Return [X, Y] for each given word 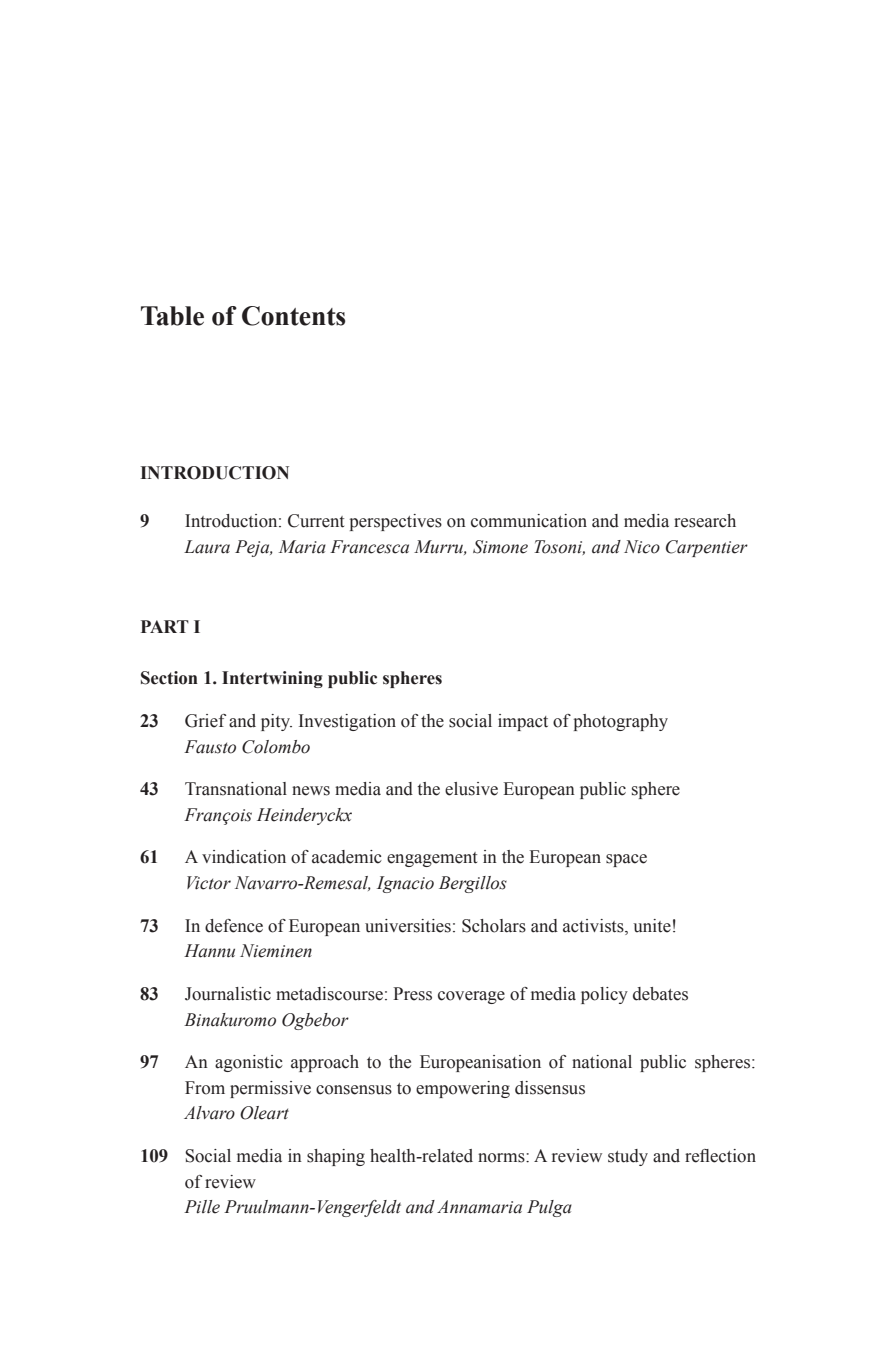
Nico [642, 547]
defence [234, 926]
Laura [207, 547]
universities [408, 926]
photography [621, 722]
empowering [463, 1089]
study [628, 1157]
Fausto [210, 747]
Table [172, 316]
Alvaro [209, 1113]
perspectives [396, 522]
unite [652, 926]
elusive [471, 789]
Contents [293, 316]
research [705, 521]
